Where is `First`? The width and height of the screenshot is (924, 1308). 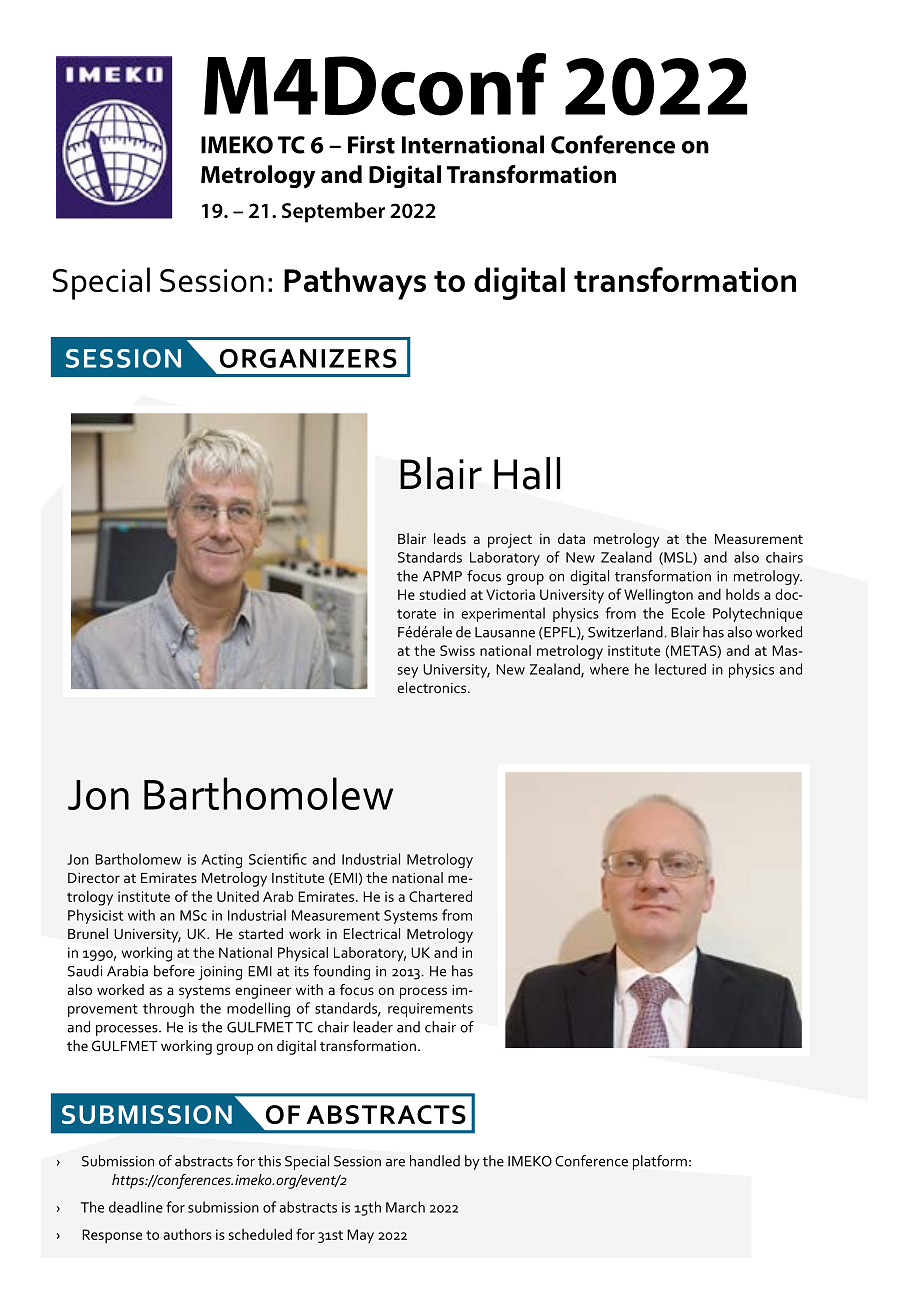
First is located at coordinates (371, 145).
